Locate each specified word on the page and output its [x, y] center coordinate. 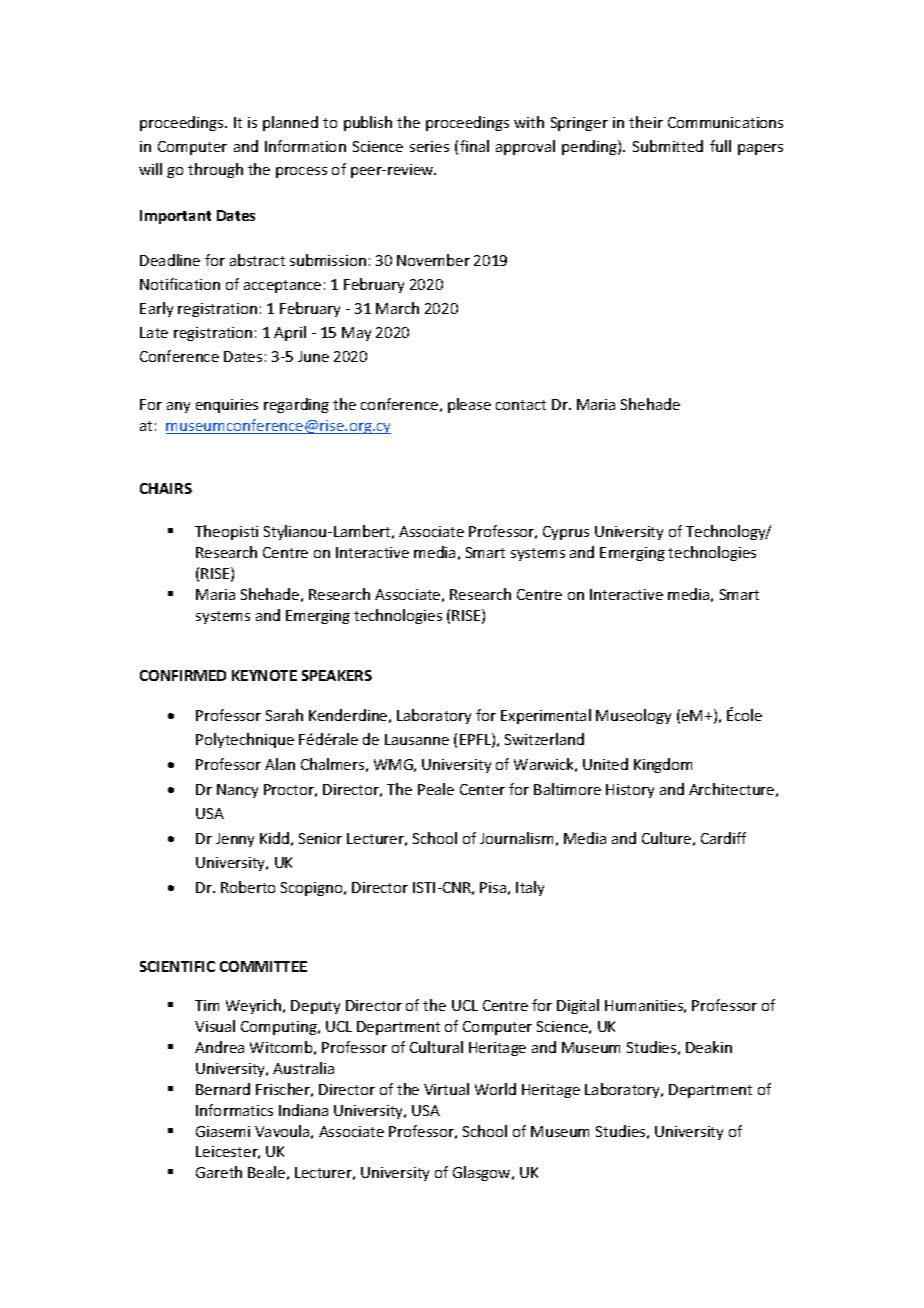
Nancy [237, 791]
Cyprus [566, 533]
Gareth [219, 1172]
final [474, 146]
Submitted [668, 146]
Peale [436, 789]
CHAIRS [166, 488]
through [215, 170]
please [469, 405]
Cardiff [723, 838]
